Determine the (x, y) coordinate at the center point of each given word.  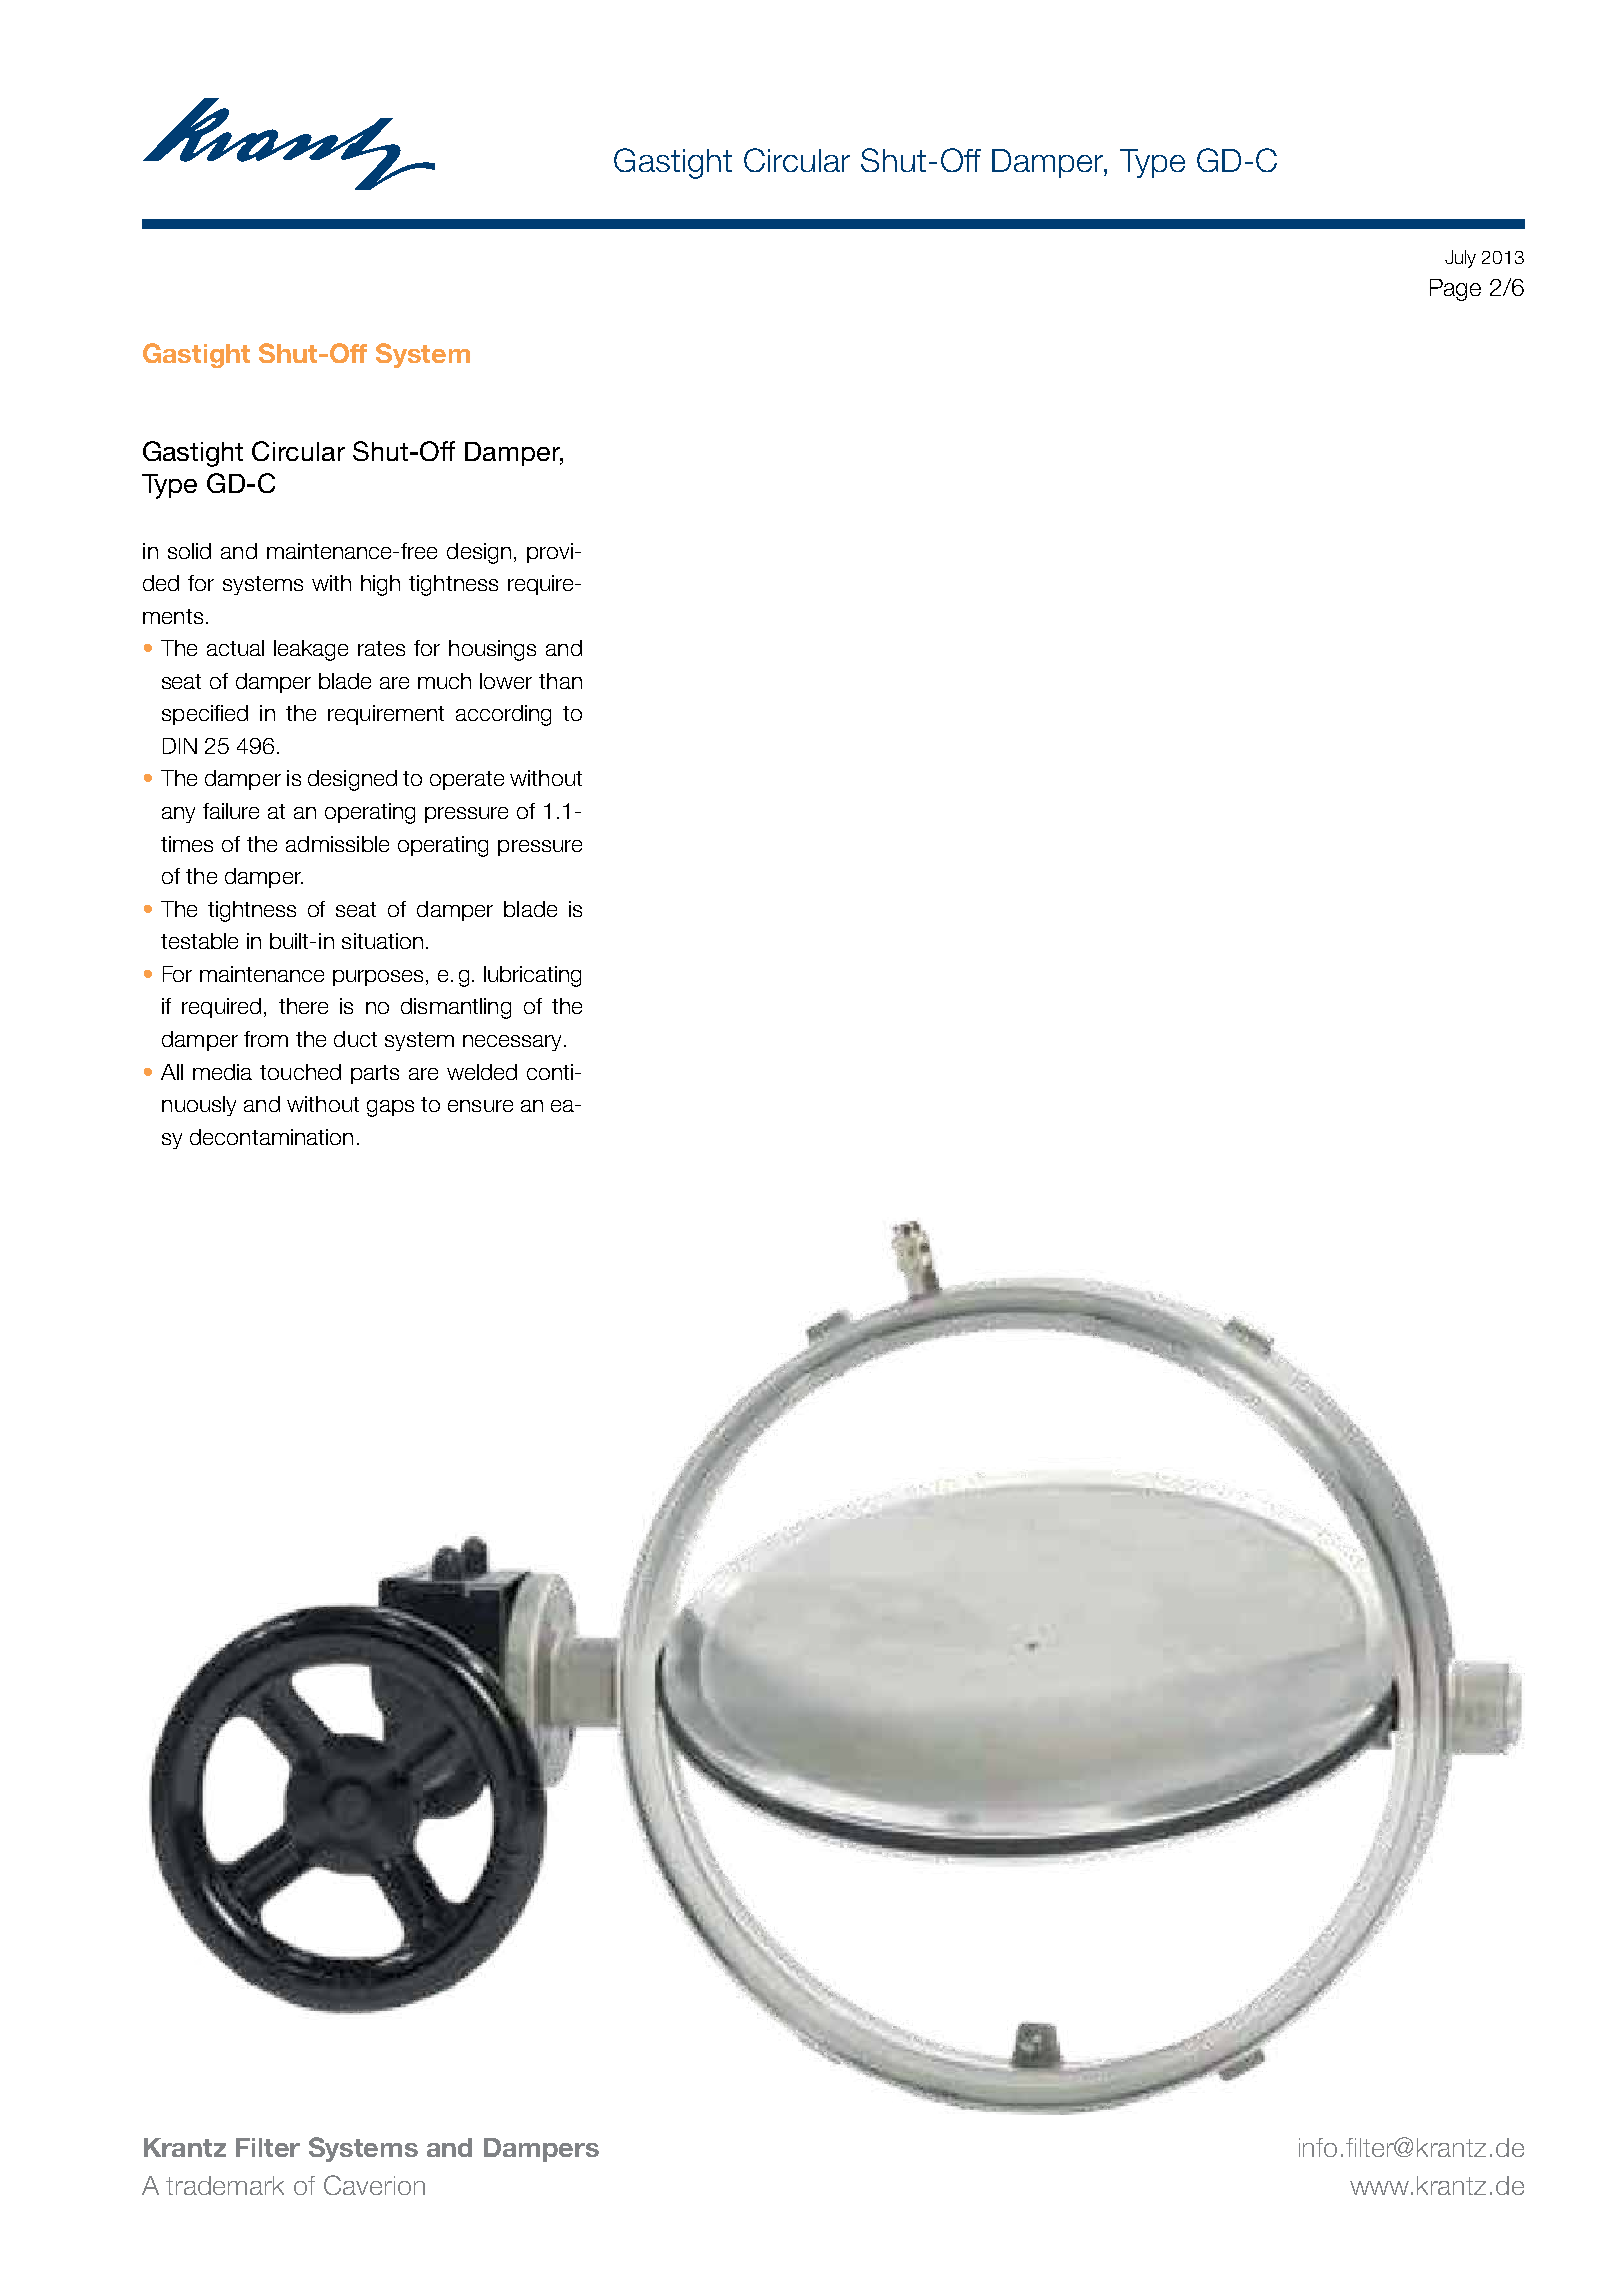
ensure (480, 1106)
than (560, 681)
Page (1455, 290)
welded (482, 1072)
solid (189, 551)
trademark (225, 2185)
